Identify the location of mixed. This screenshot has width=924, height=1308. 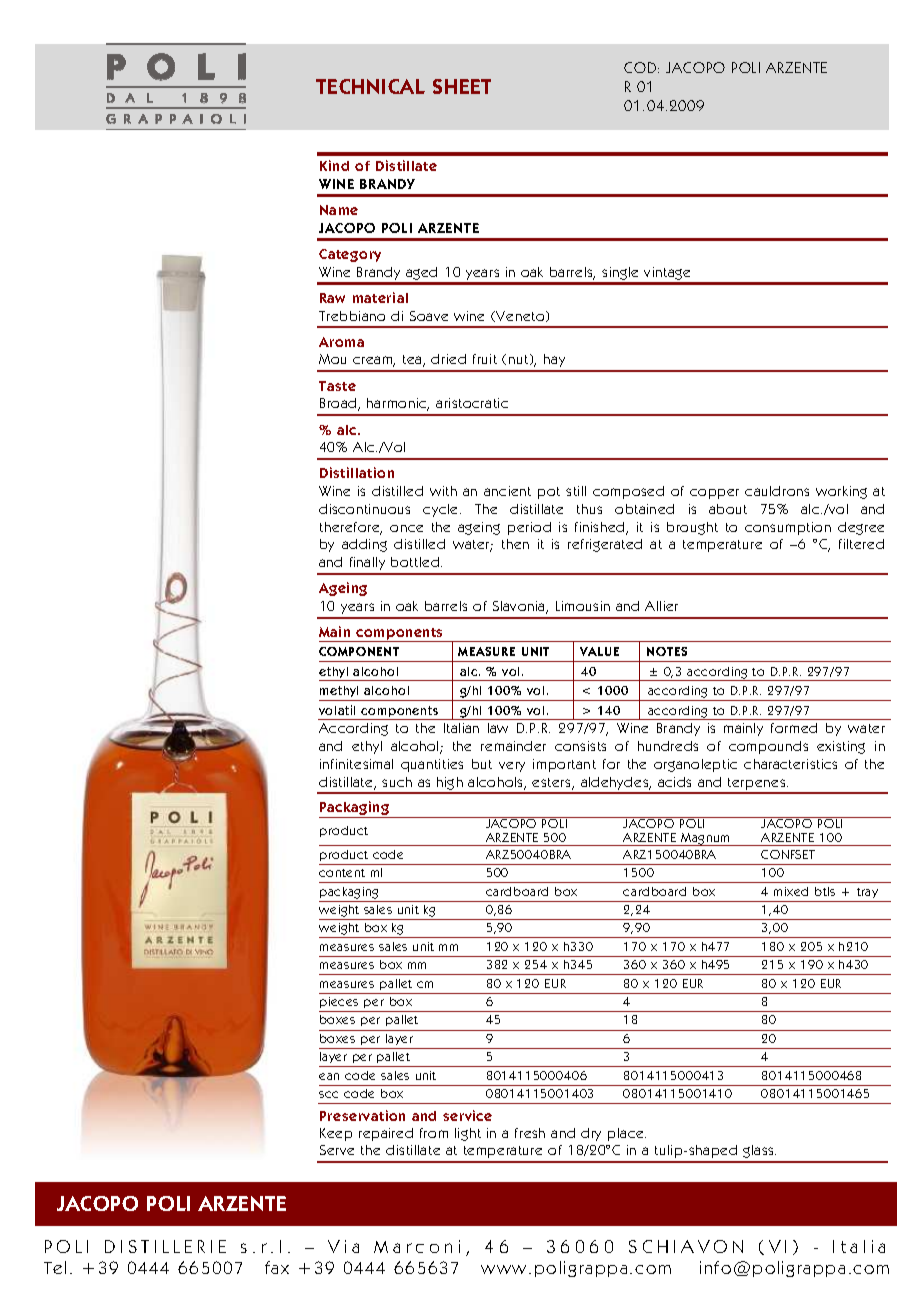
(791, 891).
